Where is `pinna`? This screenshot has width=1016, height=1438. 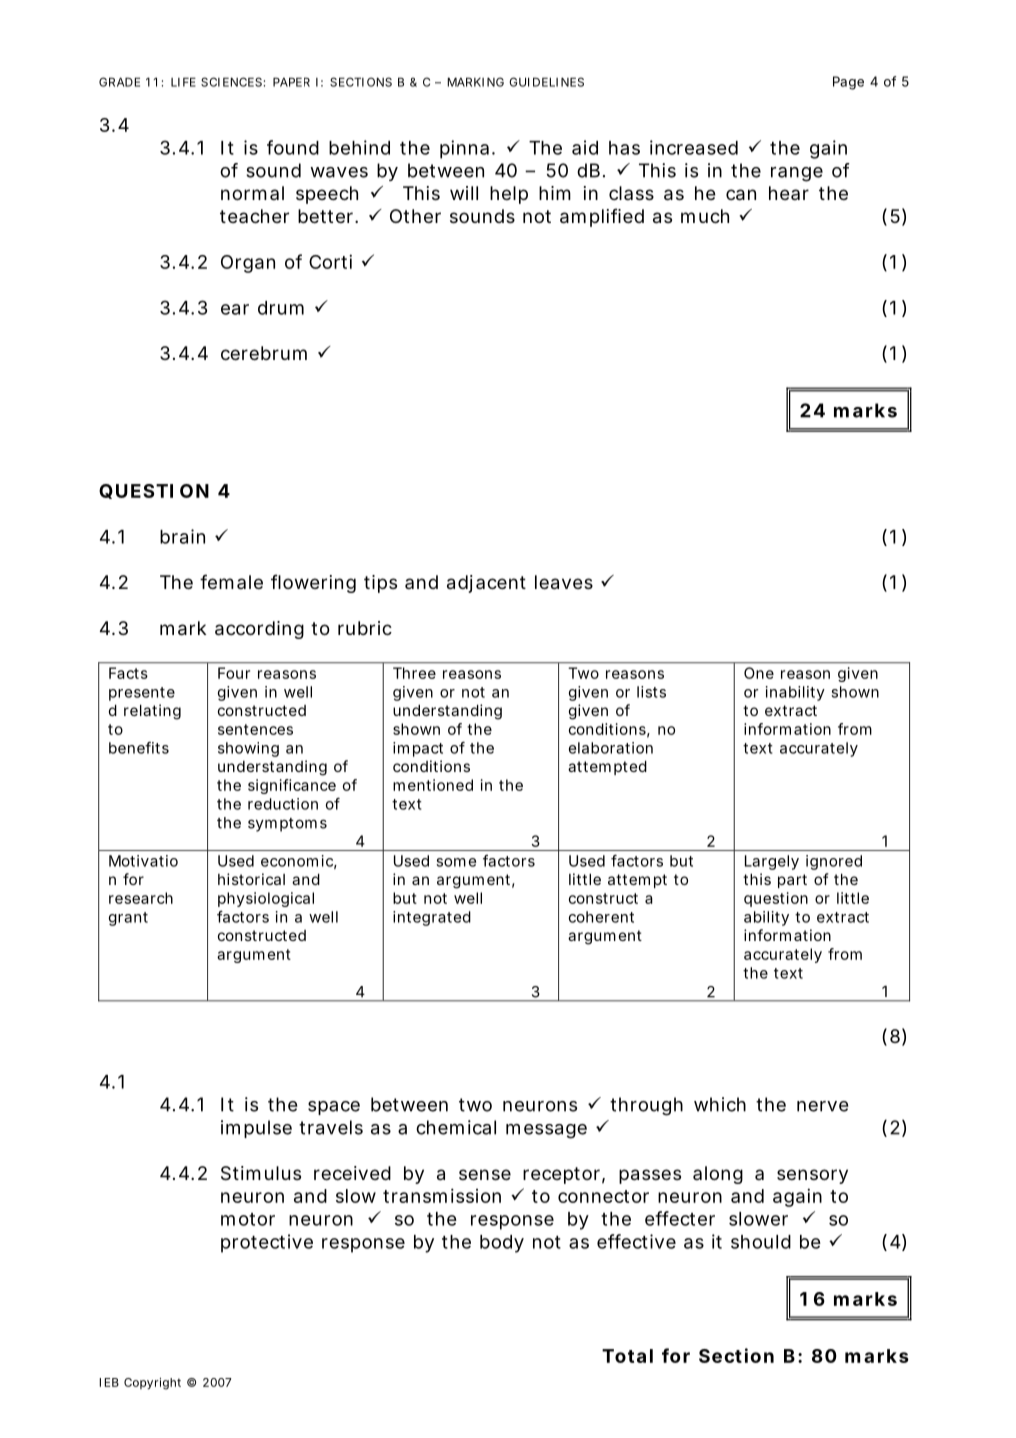 pinna is located at coordinates (467, 149).
